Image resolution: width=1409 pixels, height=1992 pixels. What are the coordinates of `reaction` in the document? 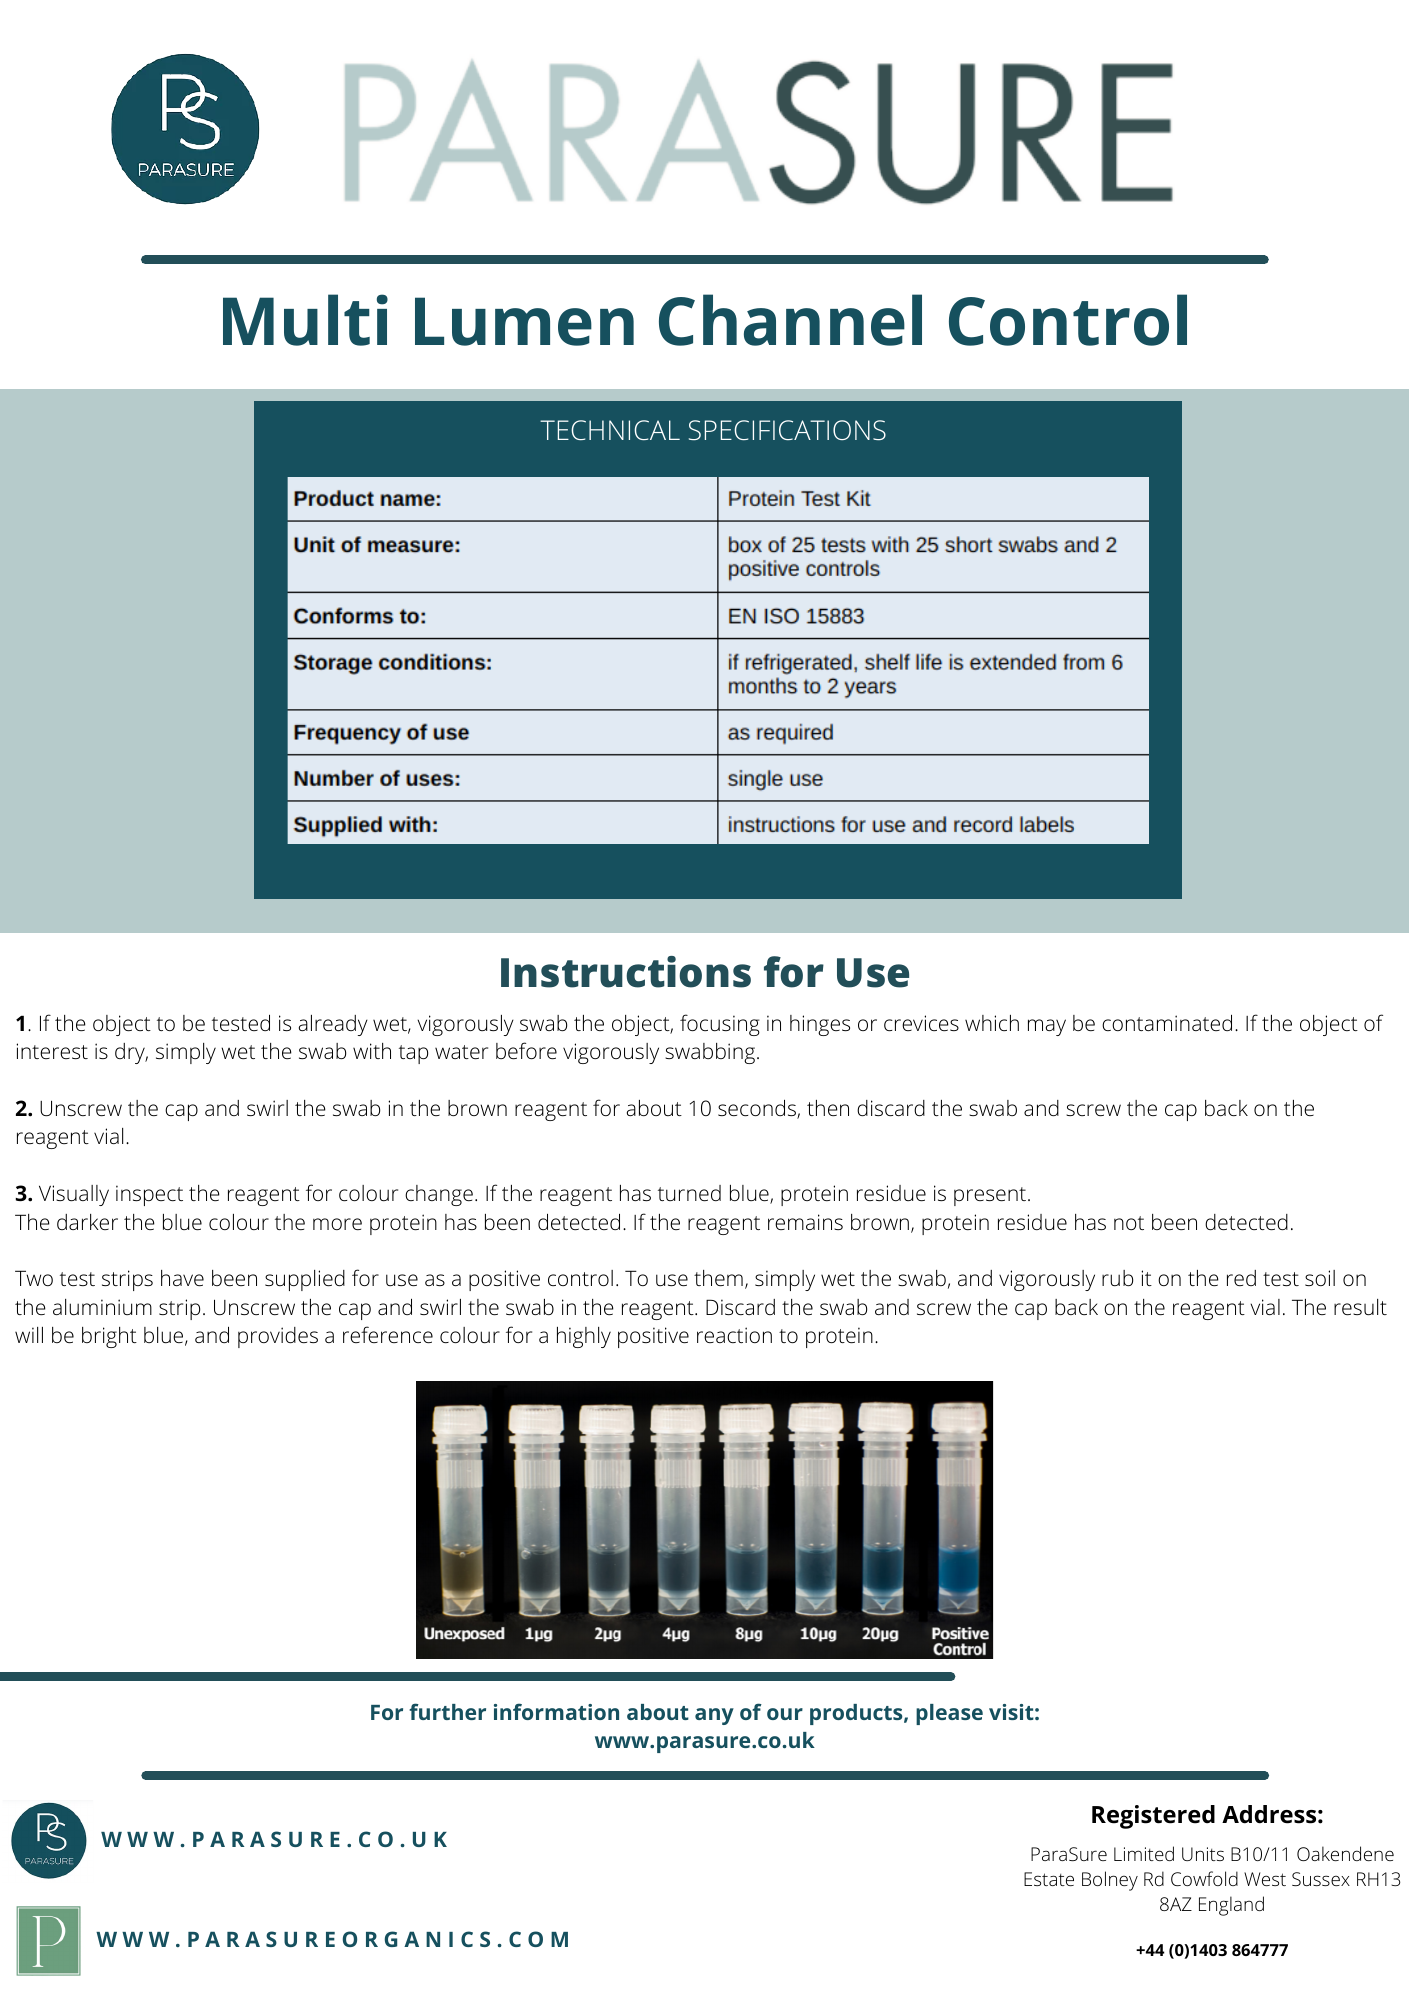 It's located at (734, 1335).
